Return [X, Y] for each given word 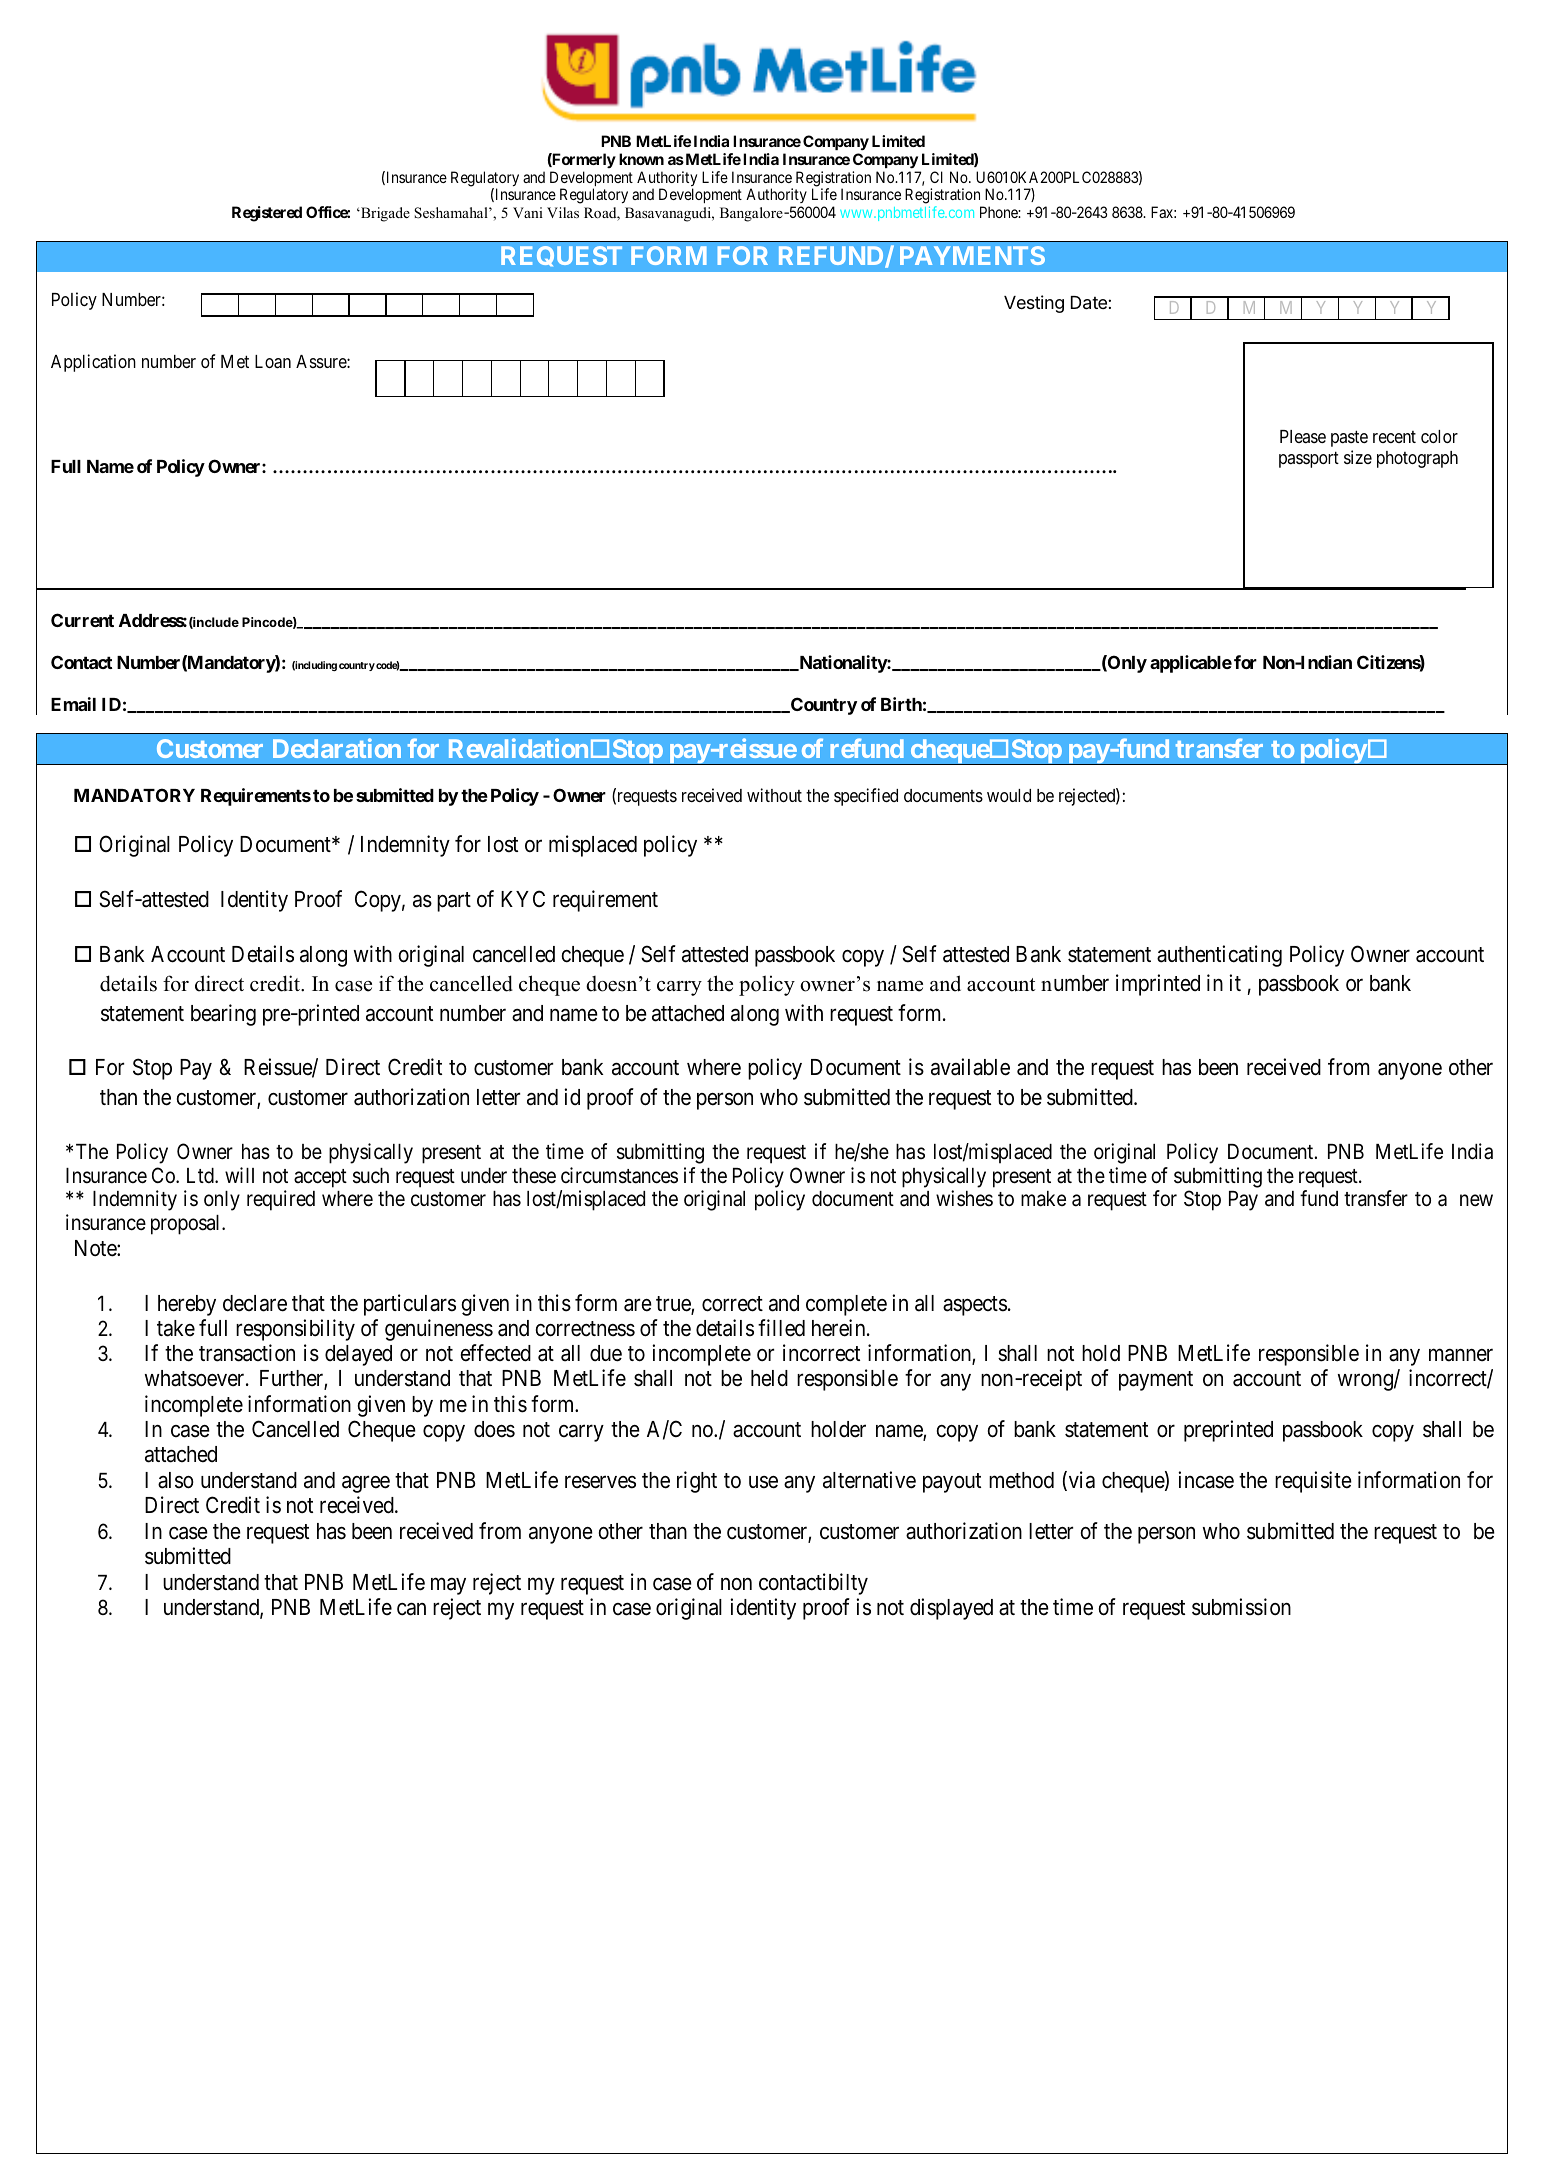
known [641, 159]
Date [1090, 303]
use [763, 1482]
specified [866, 797]
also [176, 1480]
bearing [223, 1015]
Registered [267, 214]
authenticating [1219, 956]
